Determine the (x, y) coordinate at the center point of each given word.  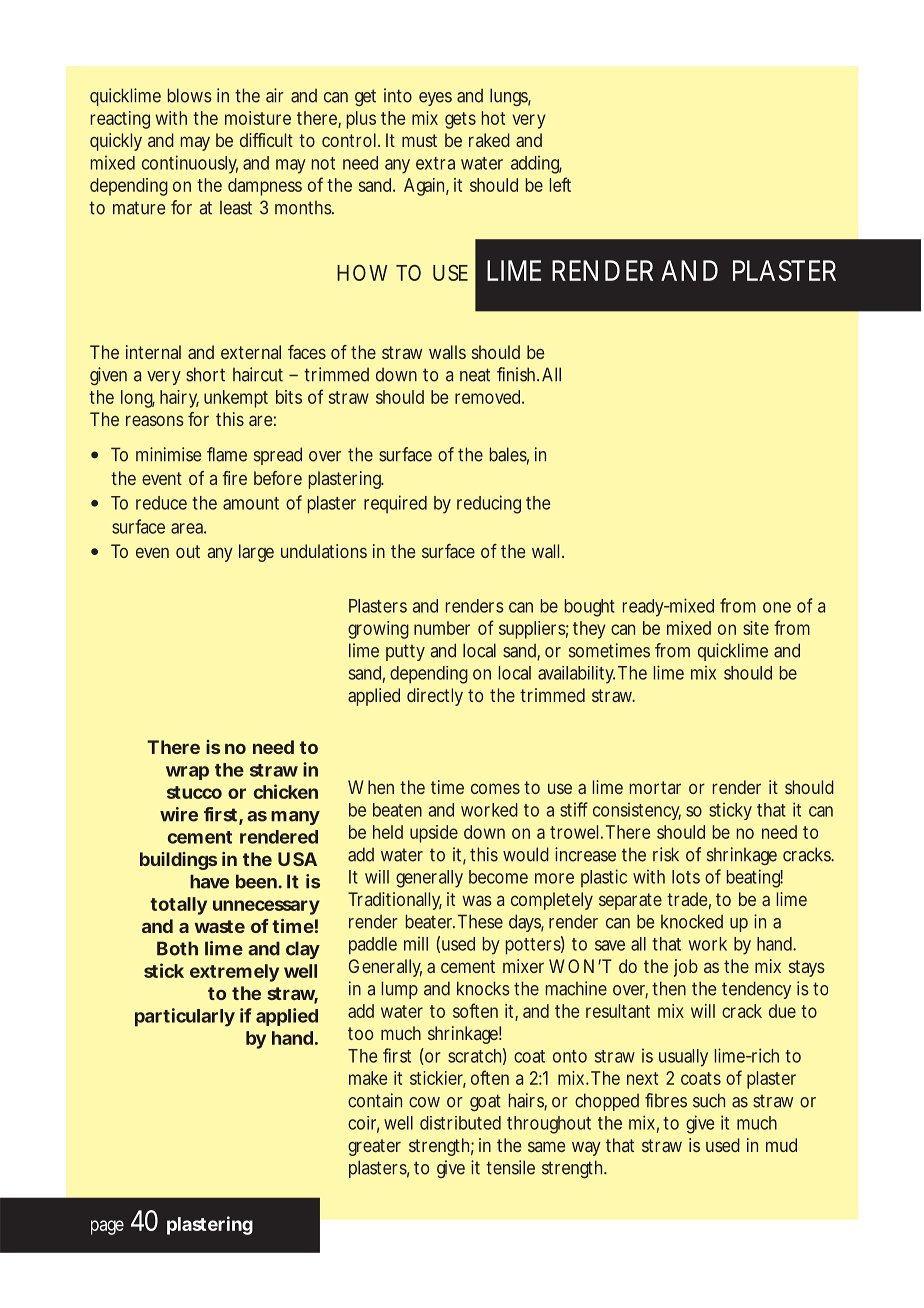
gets (460, 120)
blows (190, 95)
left (560, 184)
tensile (510, 1167)
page (107, 1227)
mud (781, 1145)
